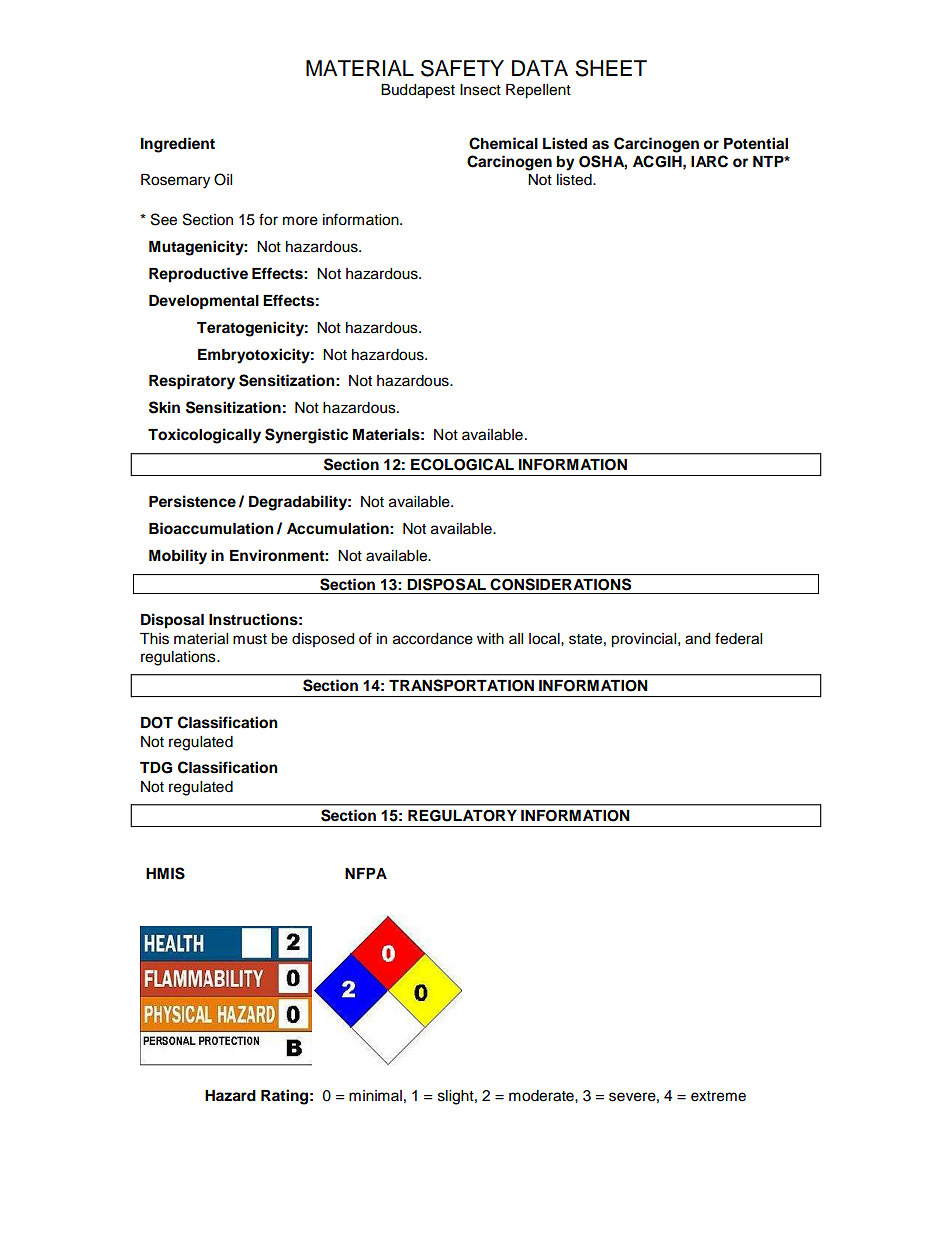 The height and width of the document is (1233, 952). Describe the element at coordinates (433, 639) in the document. I see `accordance` at that location.
